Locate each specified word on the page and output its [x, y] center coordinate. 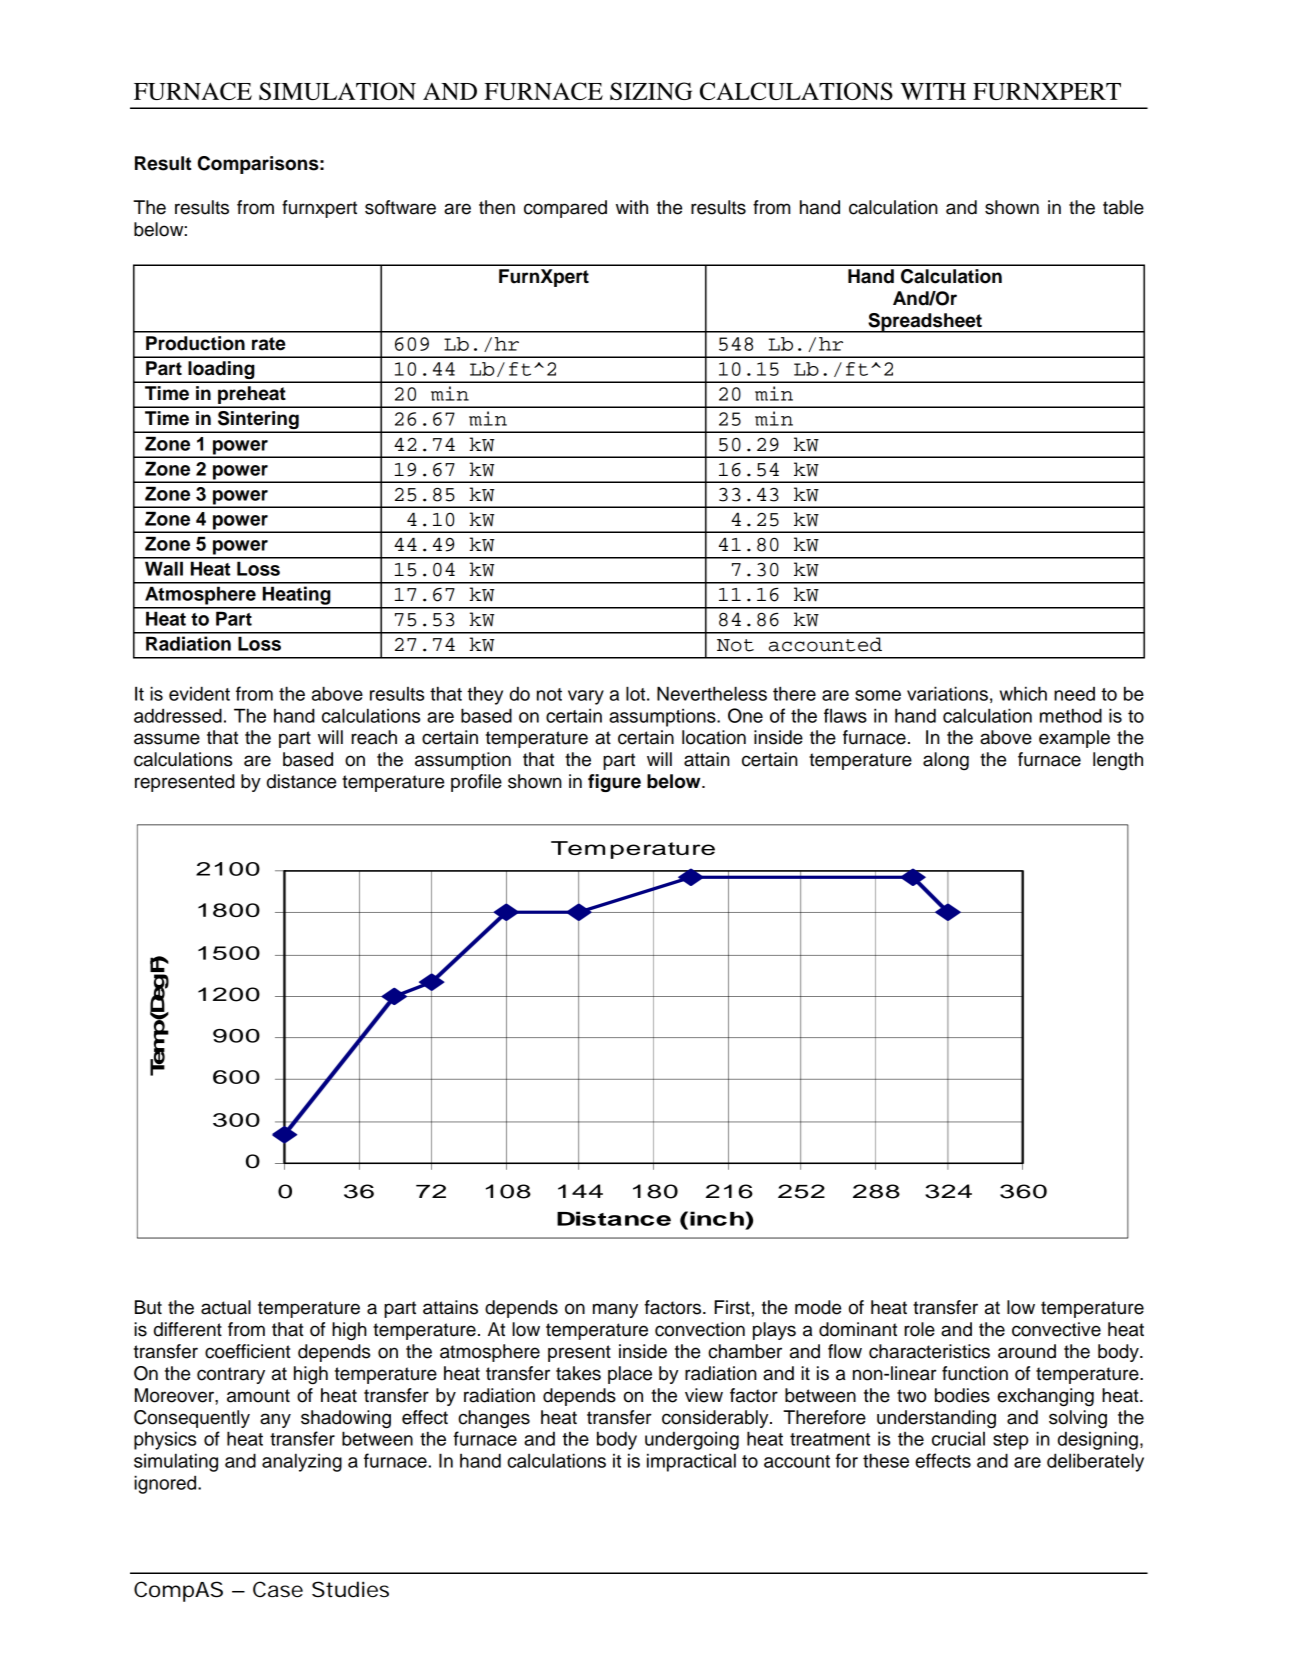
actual [226, 1307]
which [1023, 693]
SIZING [651, 91]
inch [718, 1218]
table [1123, 207]
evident [199, 693]
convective [1056, 1329]
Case [278, 1589]
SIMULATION [337, 91]
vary [586, 697]
